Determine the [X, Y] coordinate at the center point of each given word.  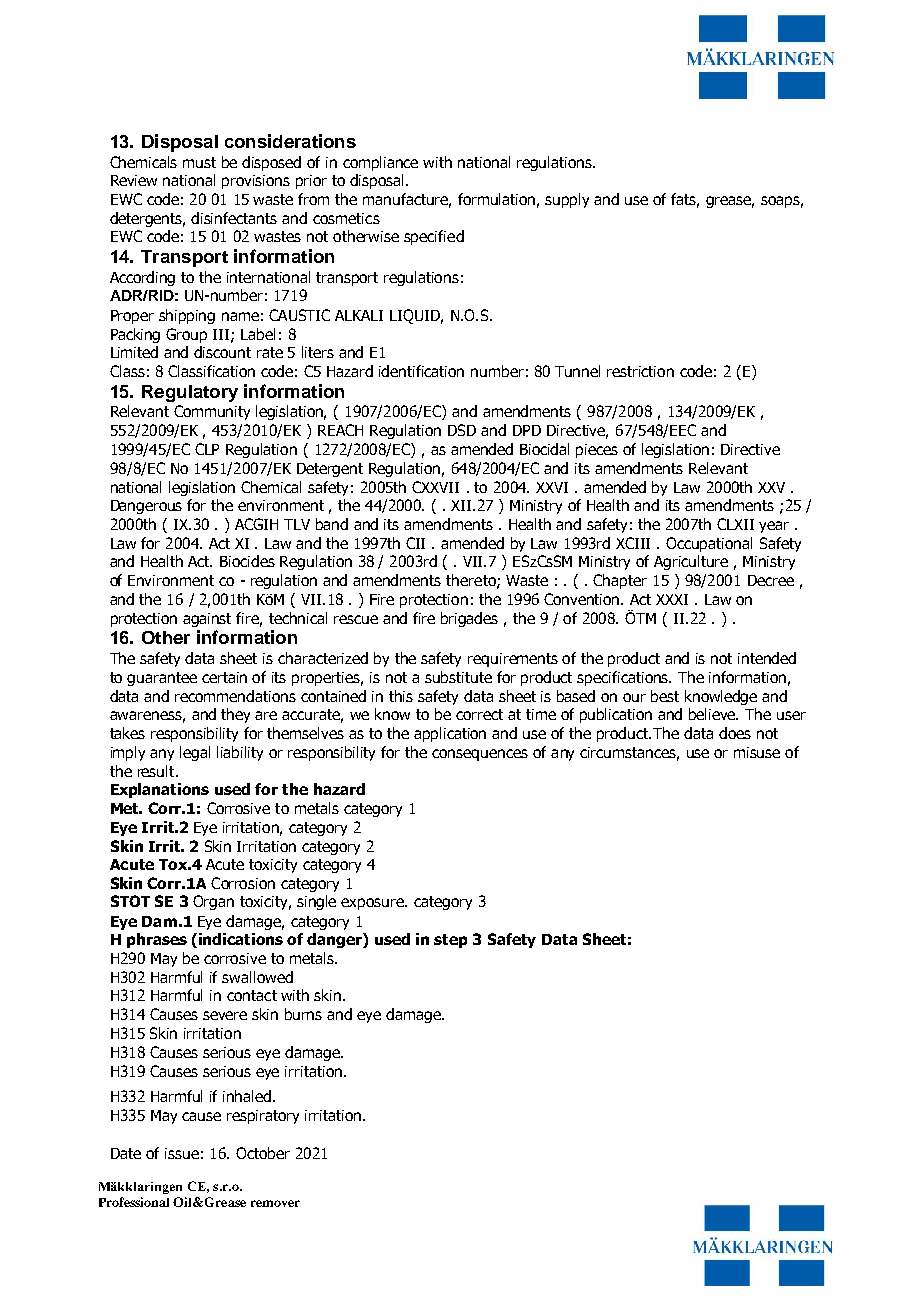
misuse [757, 752]
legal [195, 753]
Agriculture [691, 562]
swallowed [257, 977]
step [450, 941]
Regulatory [190, 393]
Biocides [247, 561]
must [199, 162]
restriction [640, 371]
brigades [469, 619]
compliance [380, 163]
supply [567, 200]
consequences [480, 755]
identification [421, 371]
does [735, 733]
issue [182, 1153]
